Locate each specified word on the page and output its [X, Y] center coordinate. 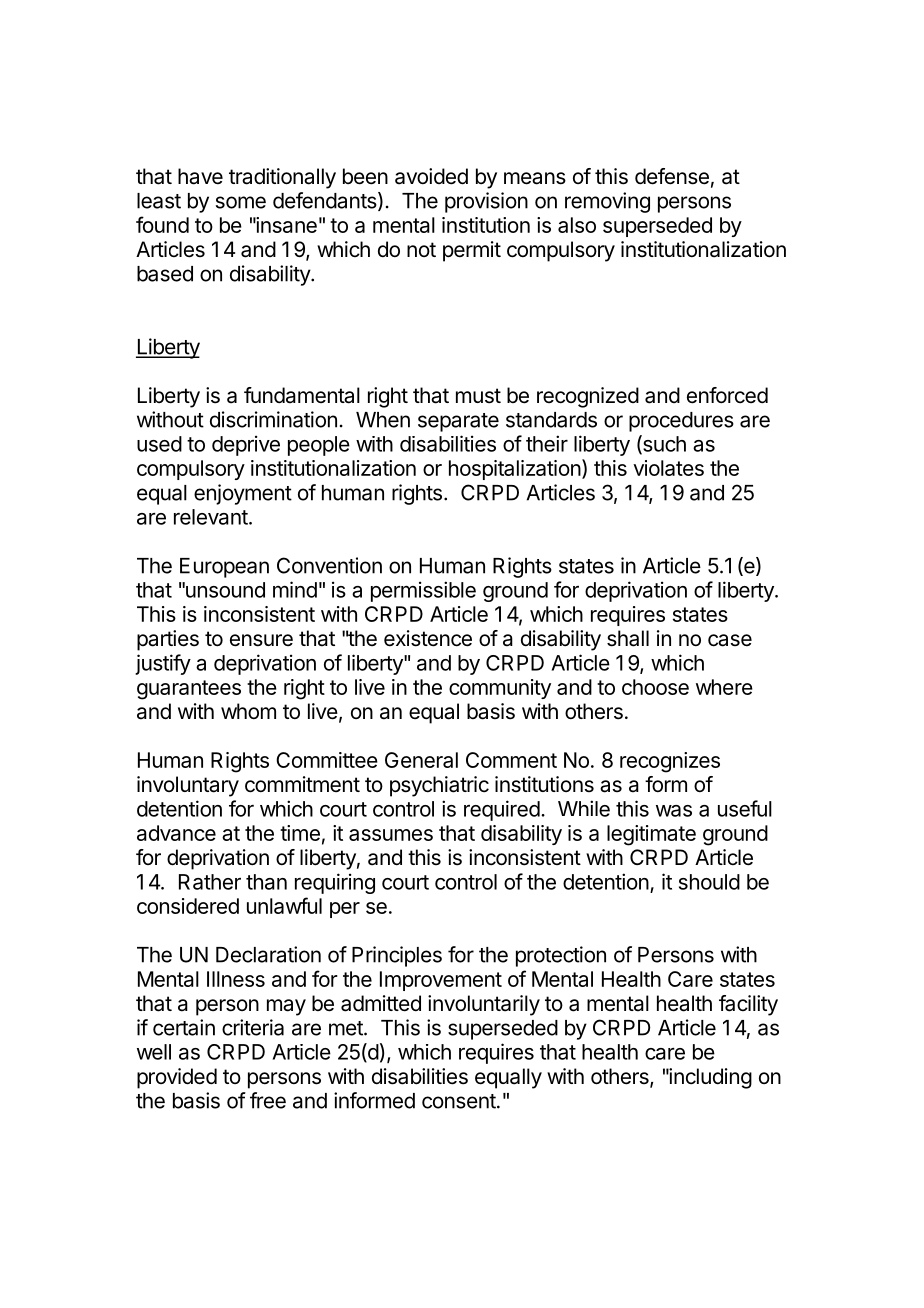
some [241, 202]
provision [486, 202]
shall [628, 638]
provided [177, 1078]
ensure [261, 640]
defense [672, 176]
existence [428, 638]
